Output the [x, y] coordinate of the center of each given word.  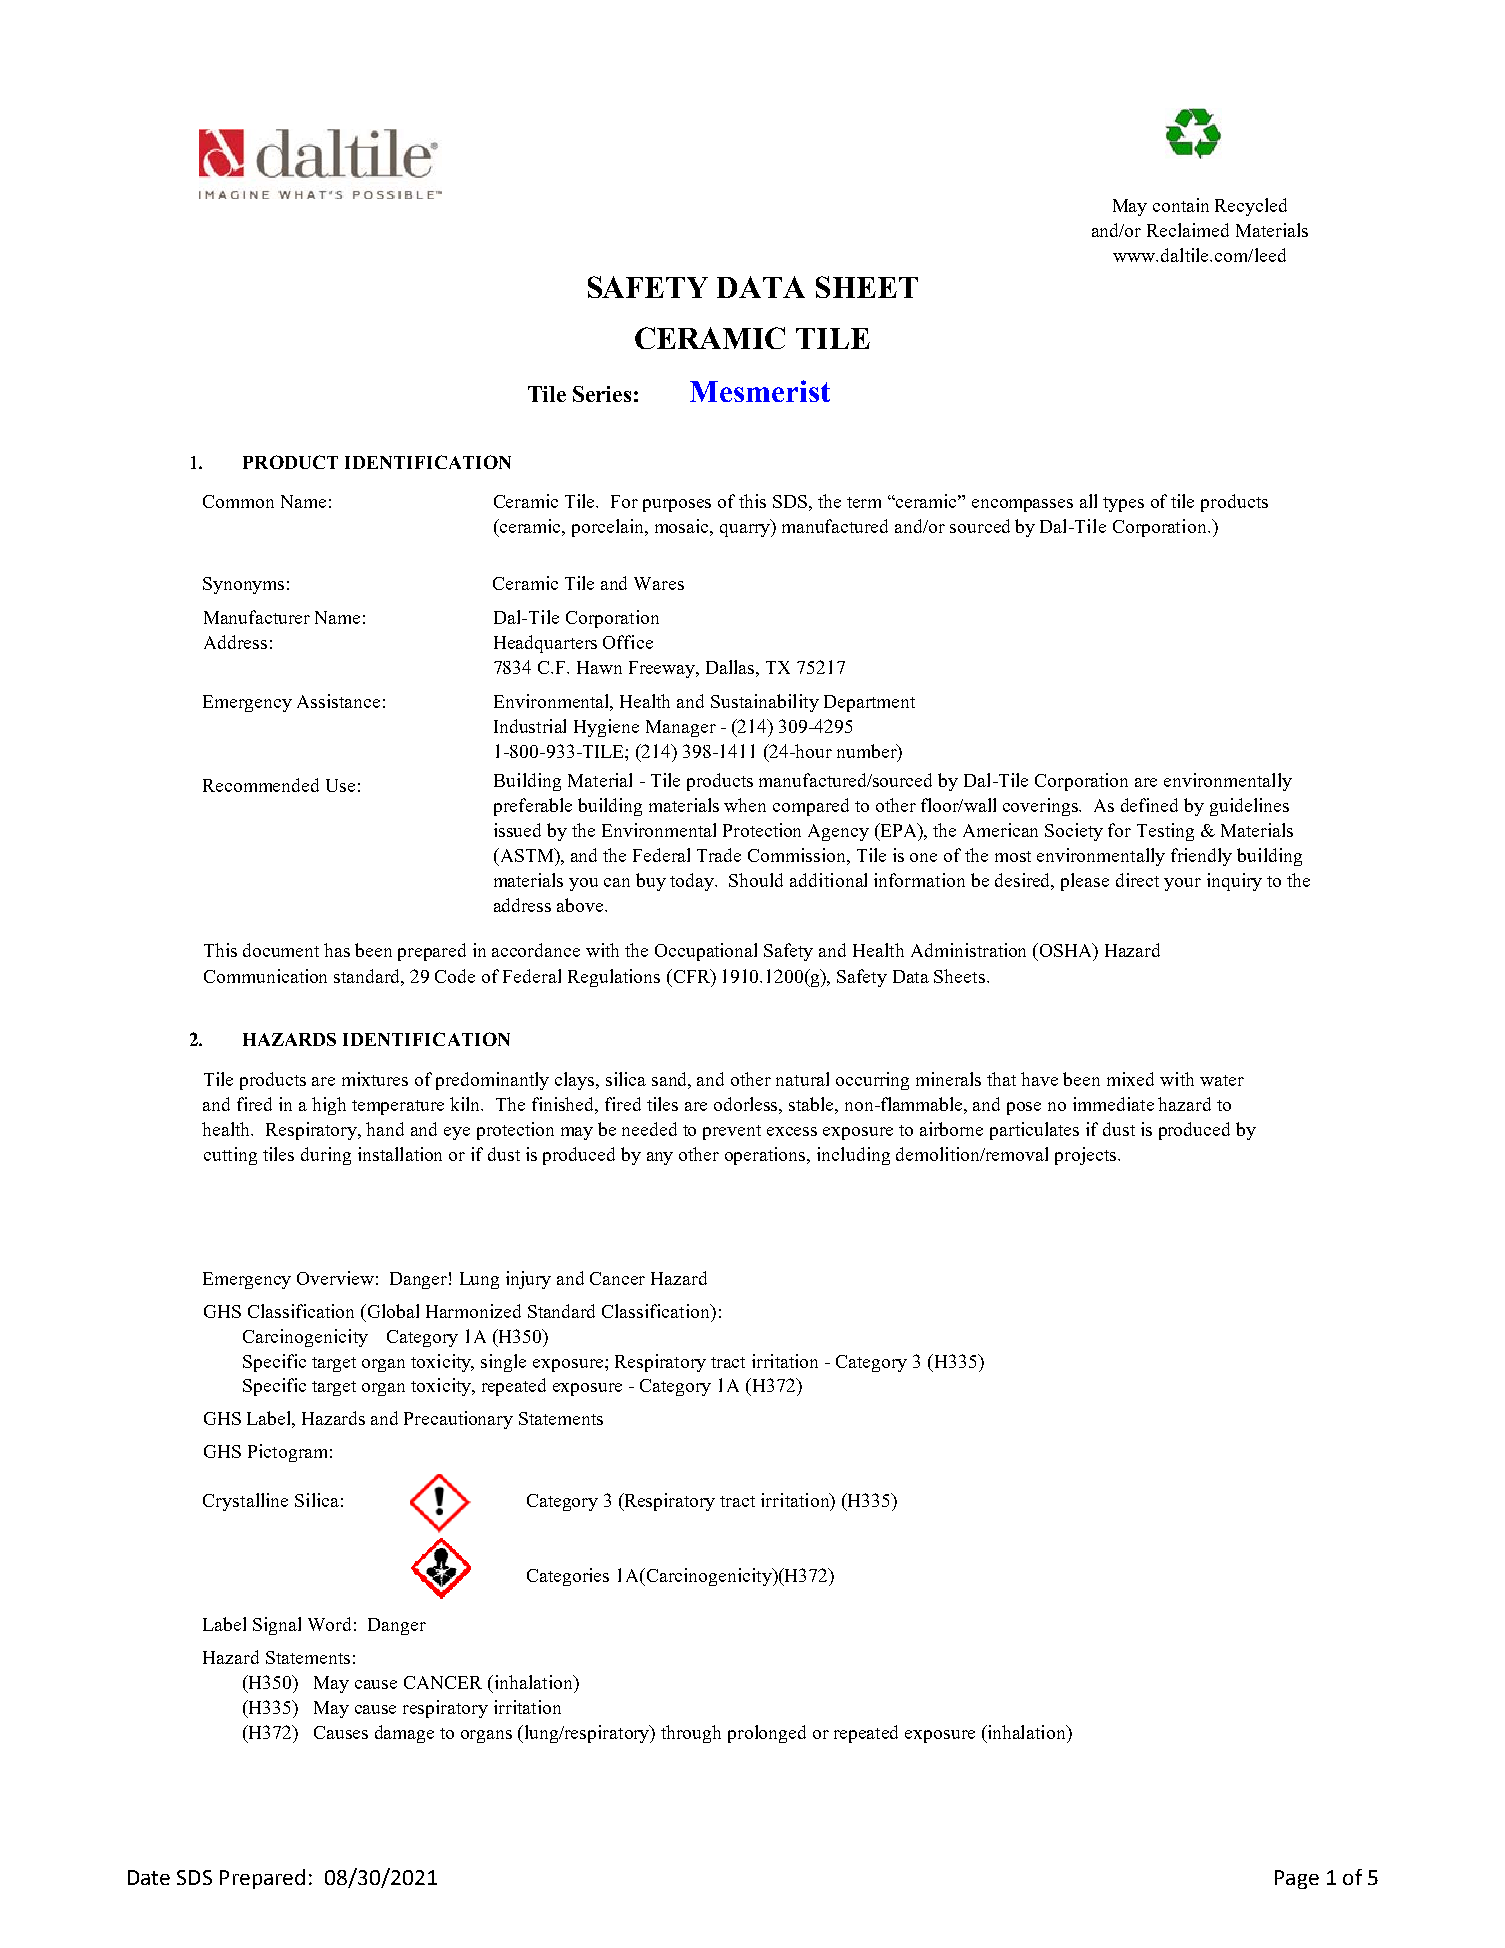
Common [238, 501]
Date [149, 1877]
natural [802, 1079]
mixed [1130, 1079]
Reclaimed [1188, 230]
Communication [265, 976]
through [691, 1734]
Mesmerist [760, 391]
